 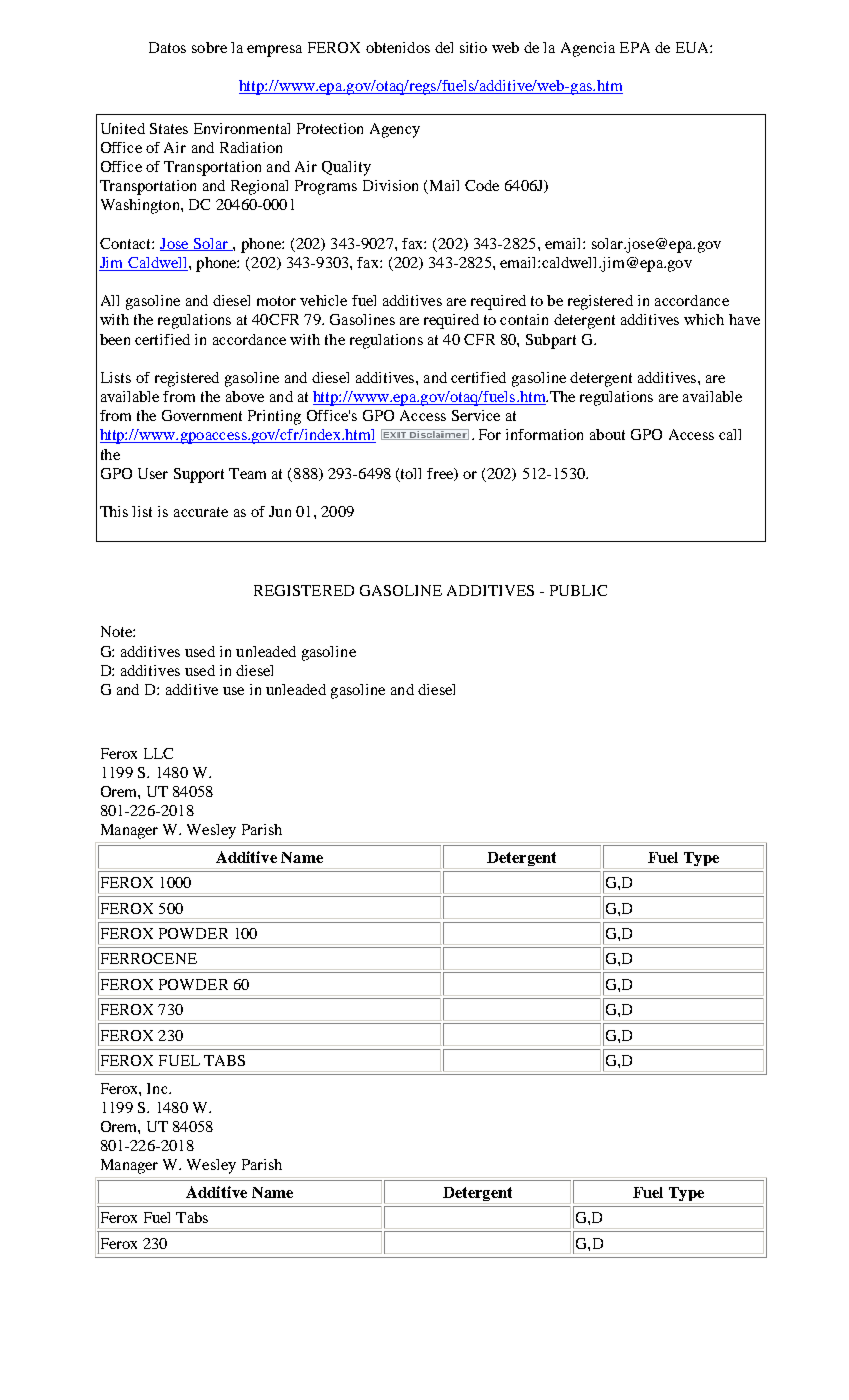 What do you see at coordinates (209, 47) in the screenshot?
I see `sobre` at bounding box center [209, 47].
